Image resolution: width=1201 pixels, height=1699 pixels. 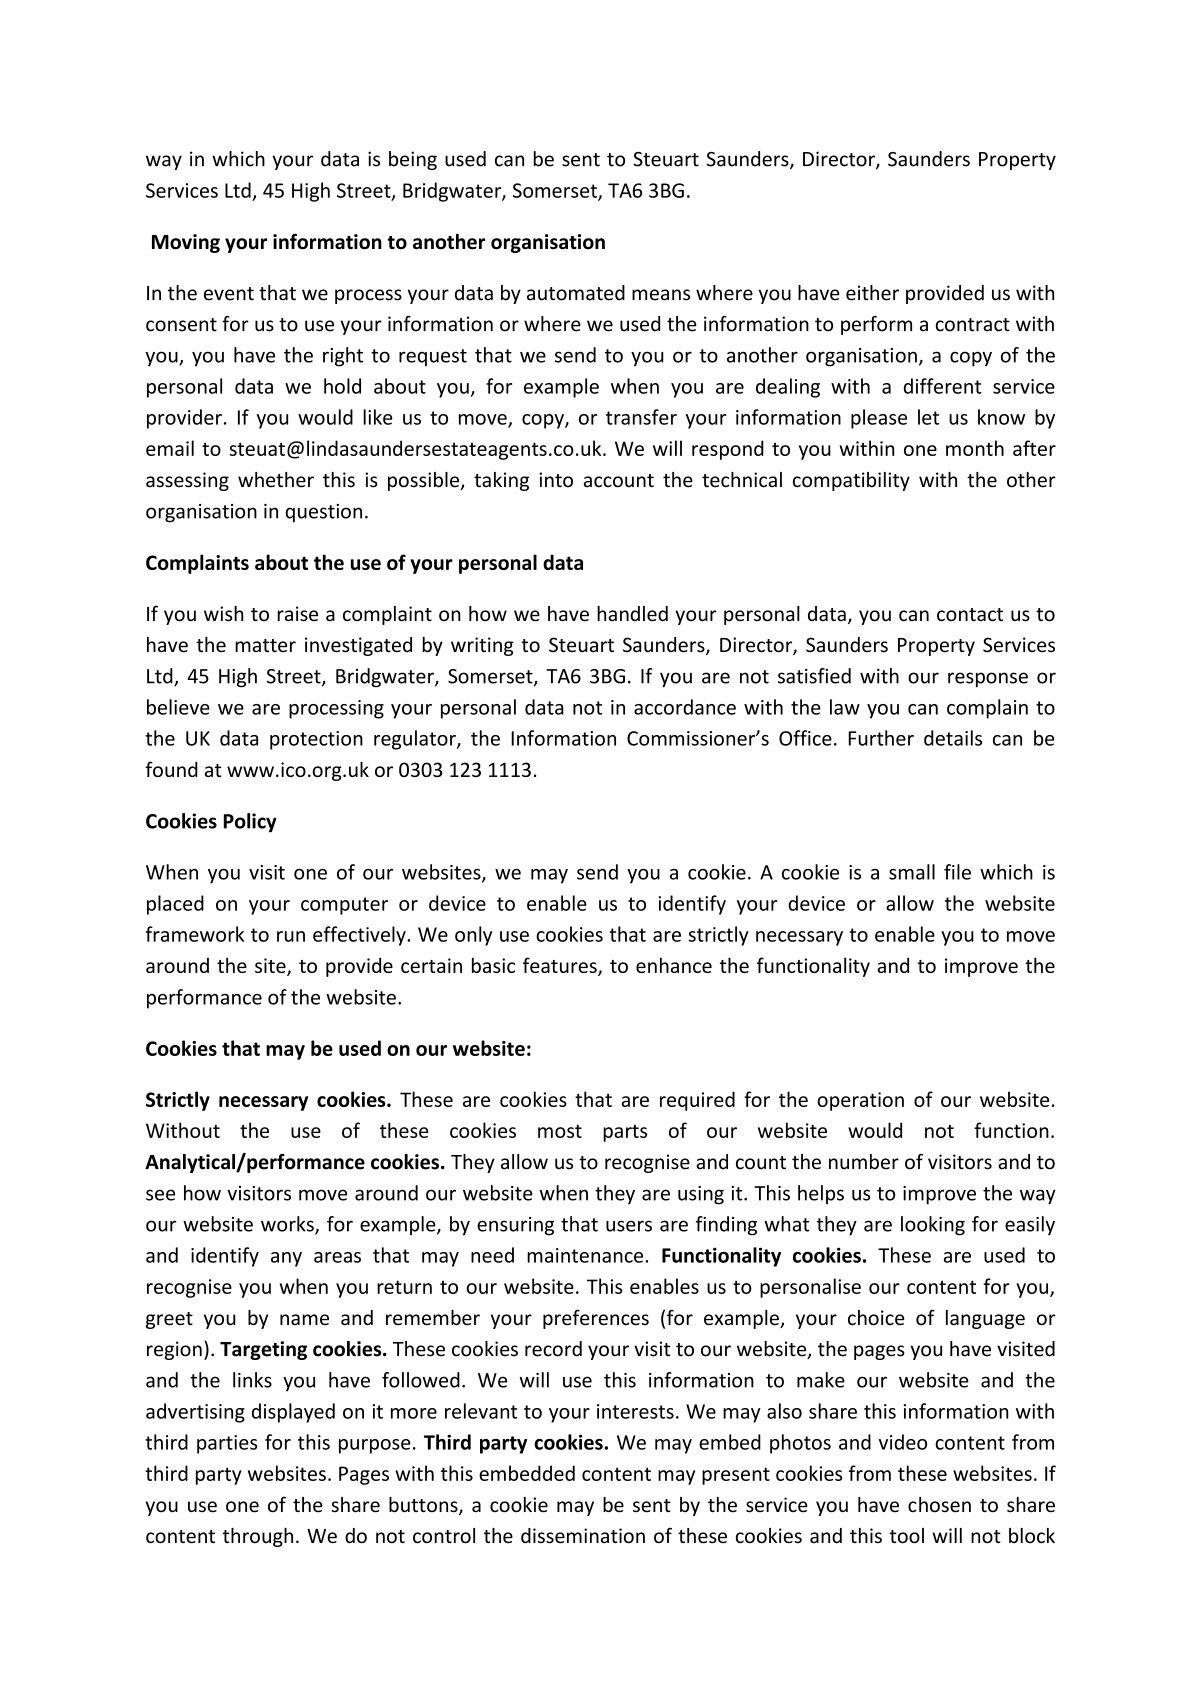 What do you see at coordinates (625, 1133) in the screenshot?
I see `parts` at bounding box center [625, 1133].
